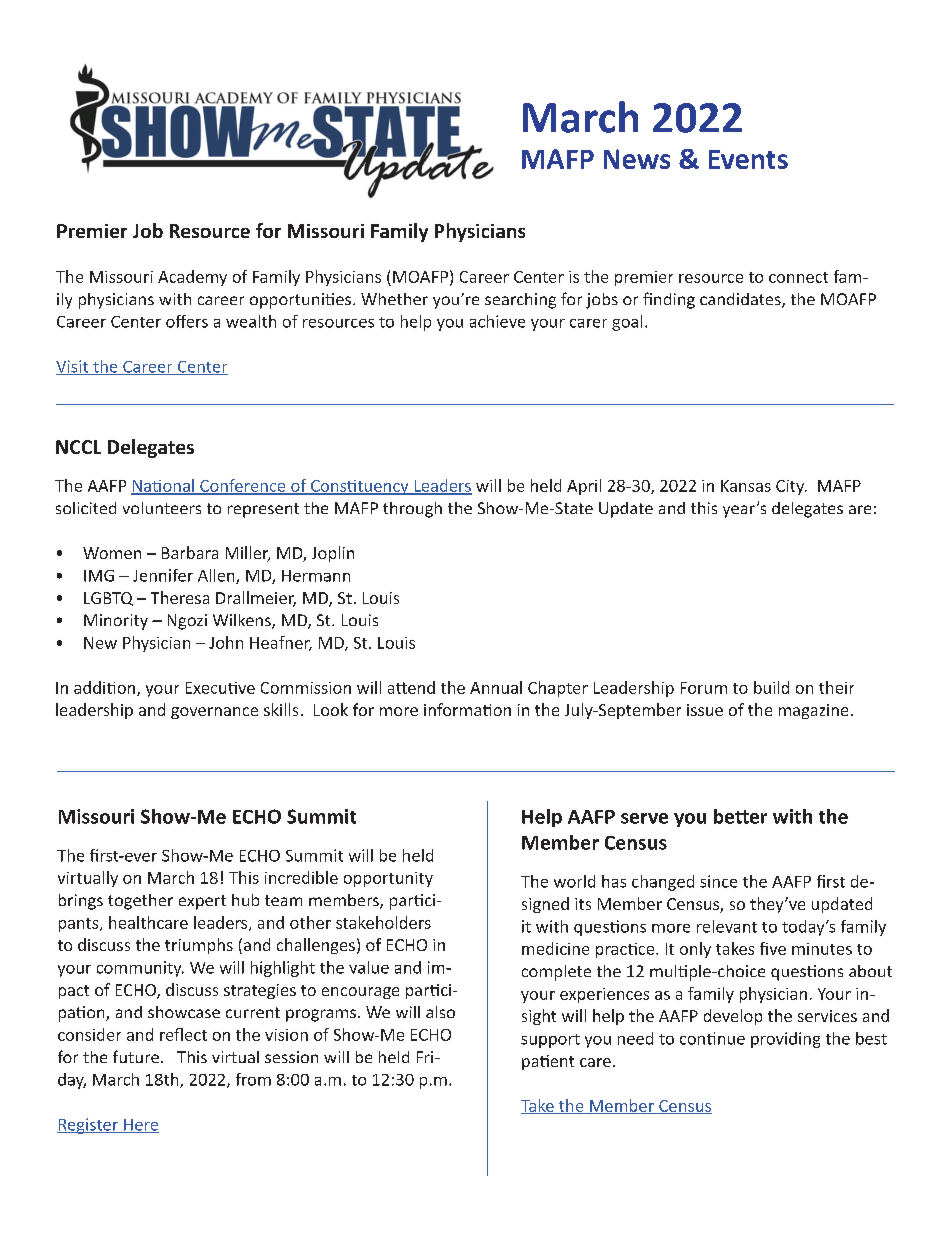 The height and width of the page is (1233, 952). I want to click on Academy, so click(192, 278).
